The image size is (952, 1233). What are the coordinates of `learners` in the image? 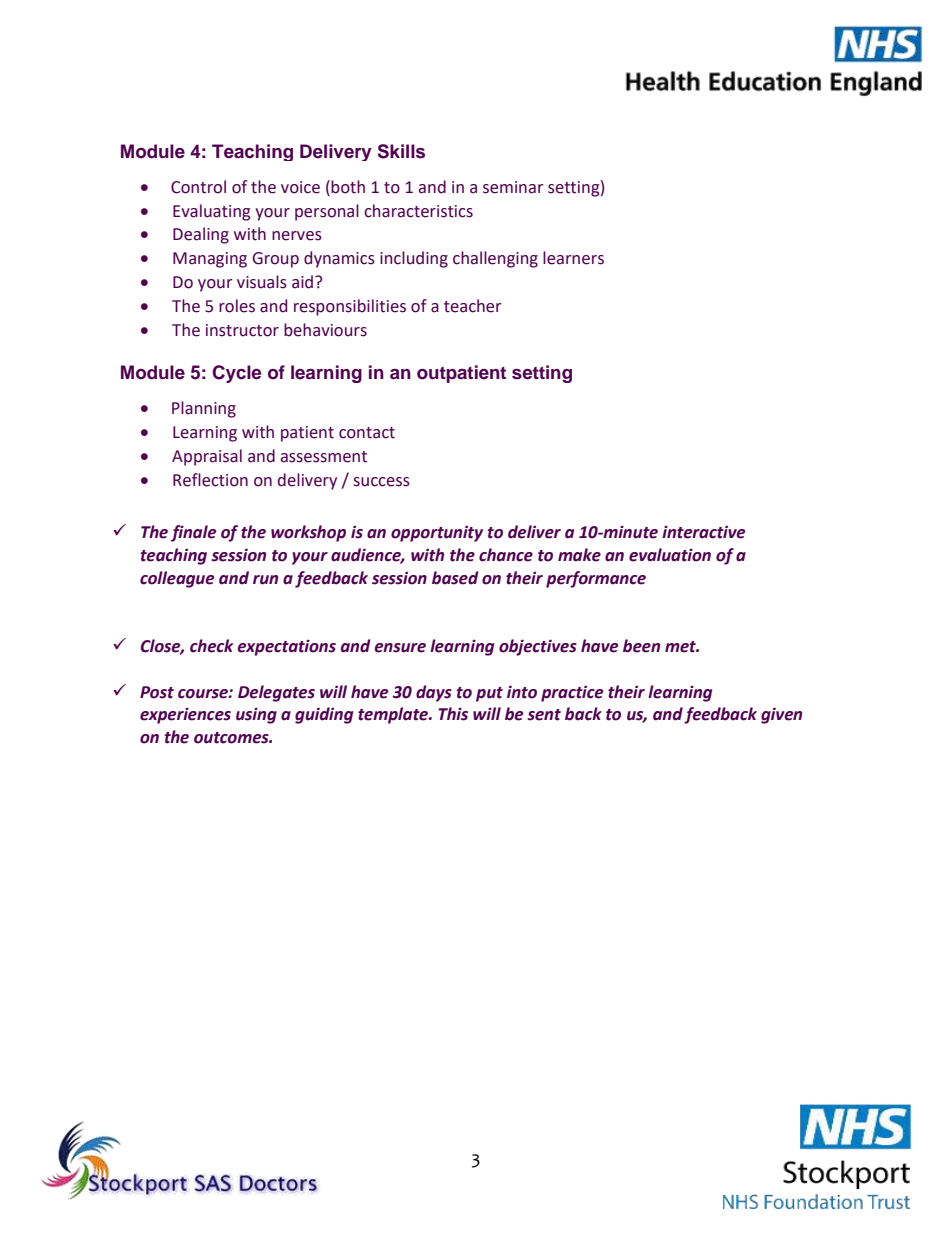 It's located at (573, 258).
